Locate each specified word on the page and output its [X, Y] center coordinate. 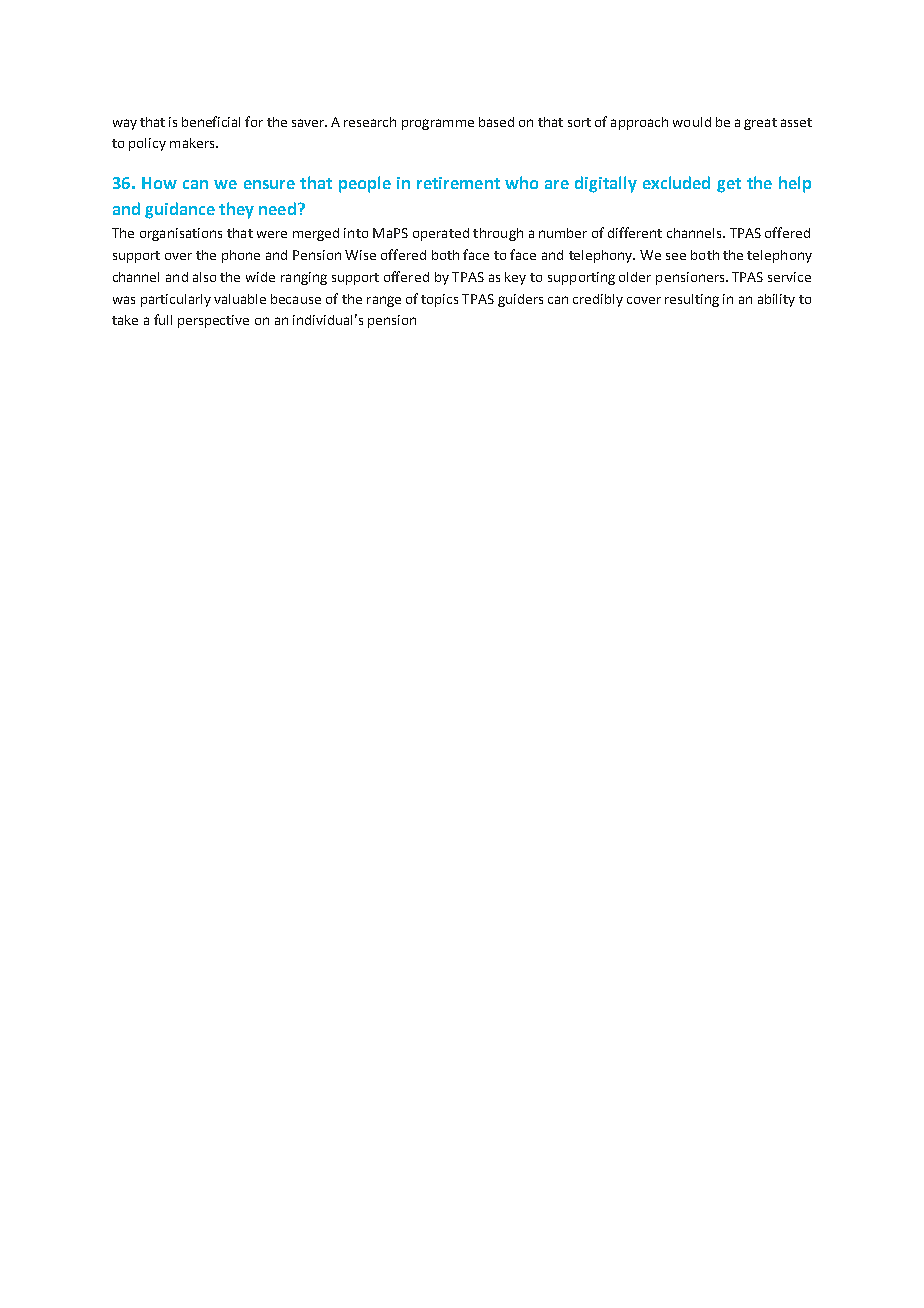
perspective [213, 321]
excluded [676, 182]
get [729, 185]
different [635, 232]
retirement [458, 183]
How [159, 183]
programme [438, 124]
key [515, 278]
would [692, 122]
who [521, 182]
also [204, 277]
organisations [181, 234]
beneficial [211, 121]
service [789, 277]
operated [441, 234]
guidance [180, 210]
